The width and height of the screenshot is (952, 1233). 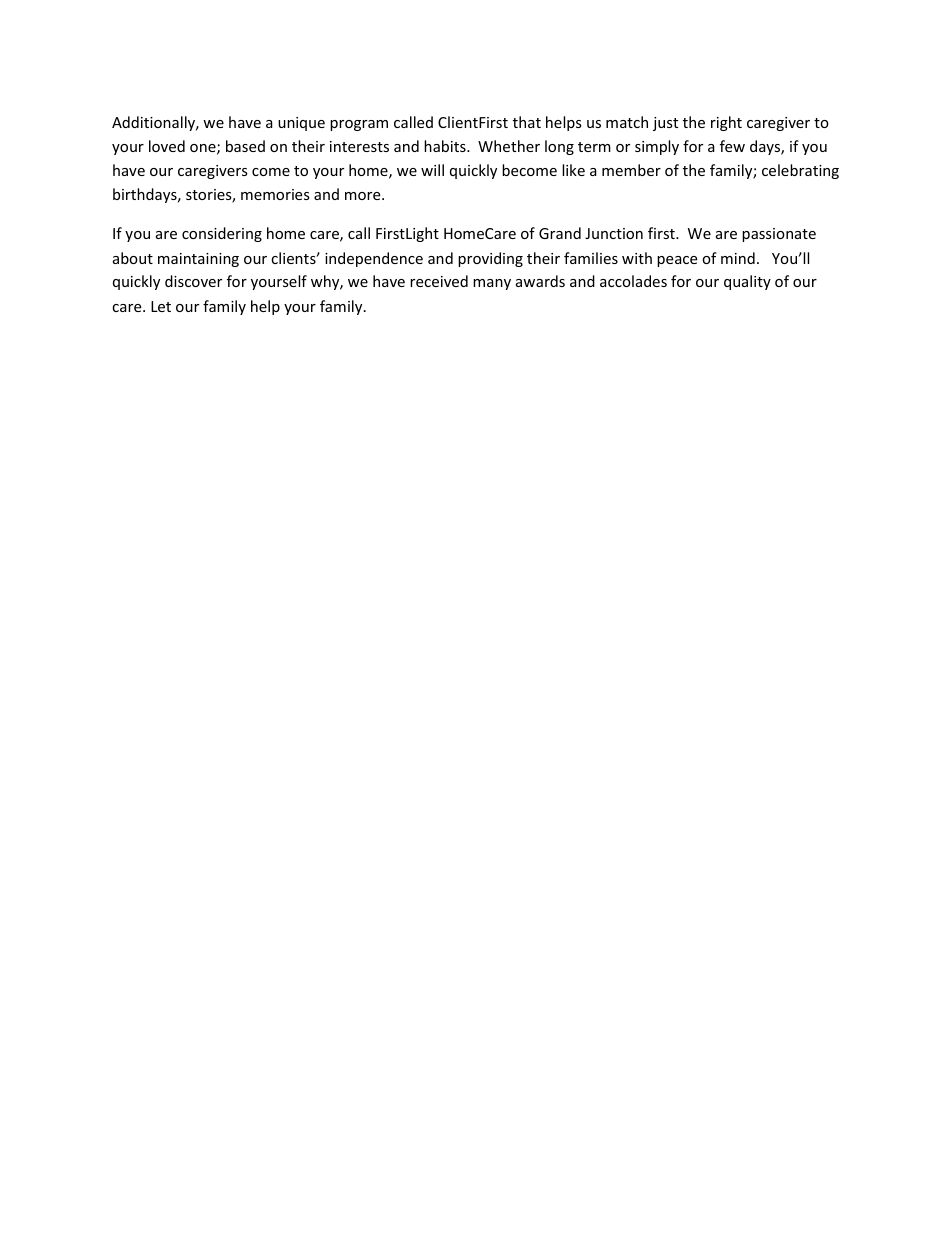 What do you see at coordinates (527, 122) in the screenshot?
I see `that` at bounding box center [527, 122].
